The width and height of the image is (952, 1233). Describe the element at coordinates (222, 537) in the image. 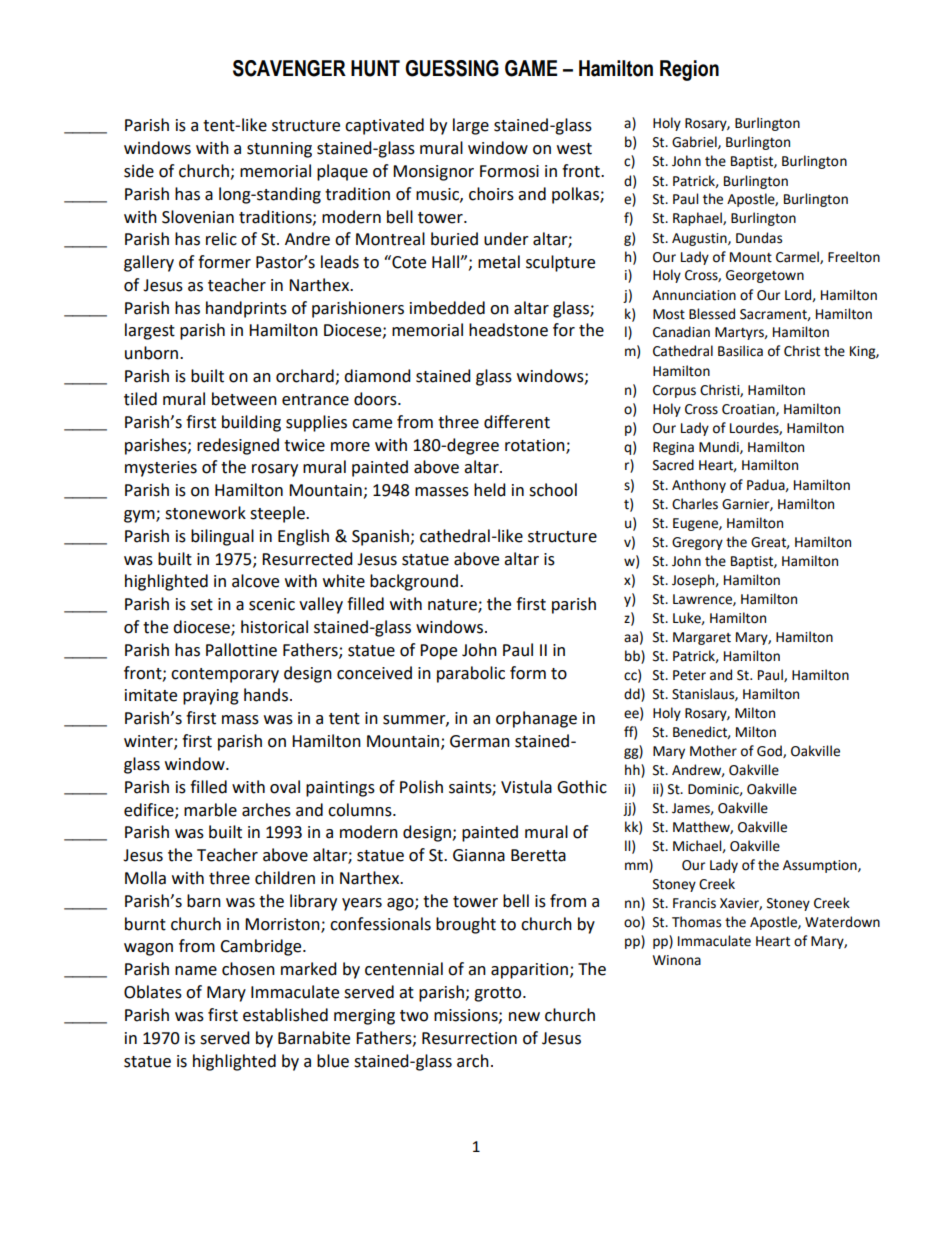

I see `bilingual` at that location.
